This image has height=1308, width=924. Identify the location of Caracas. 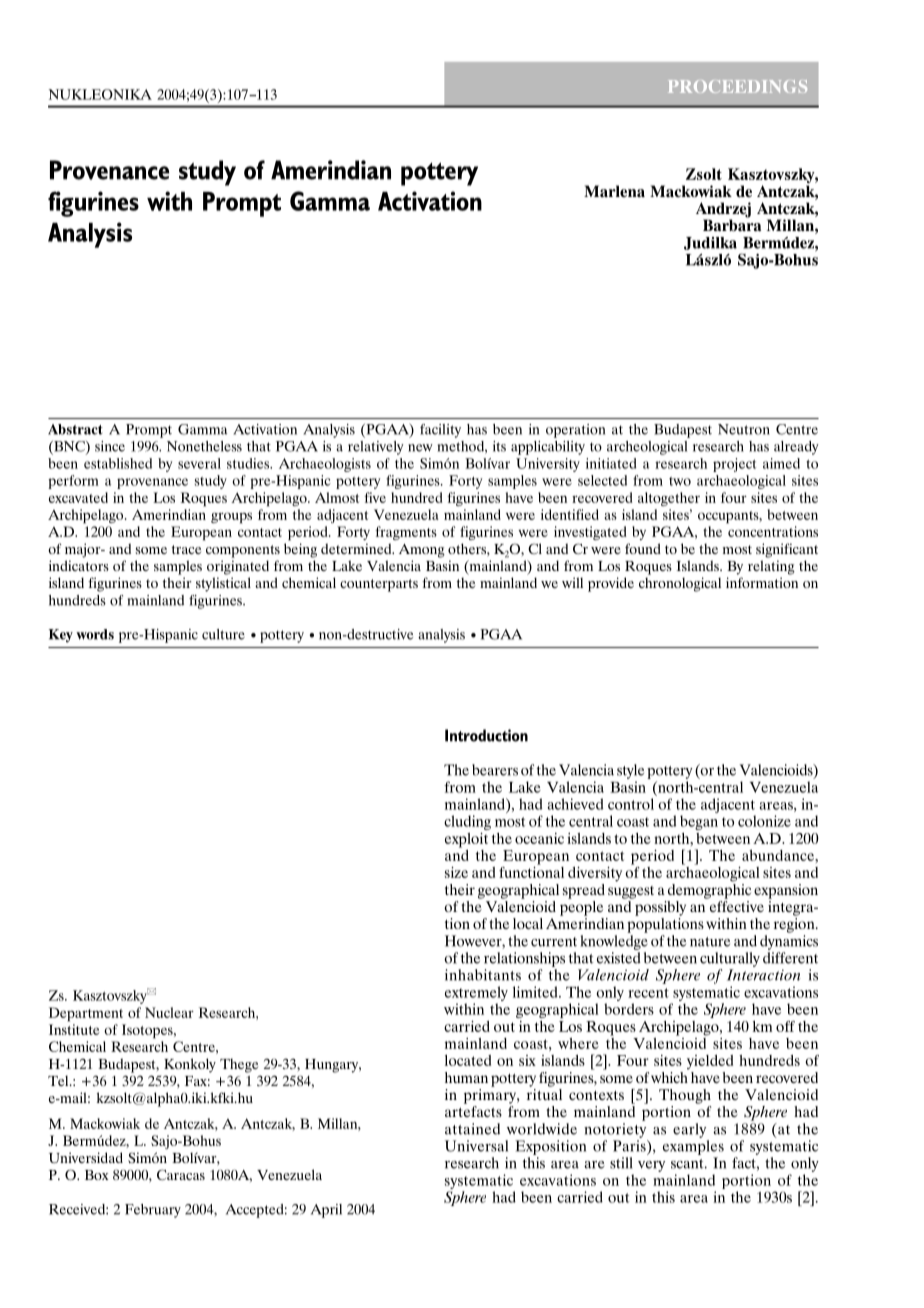
(181, 1175).
